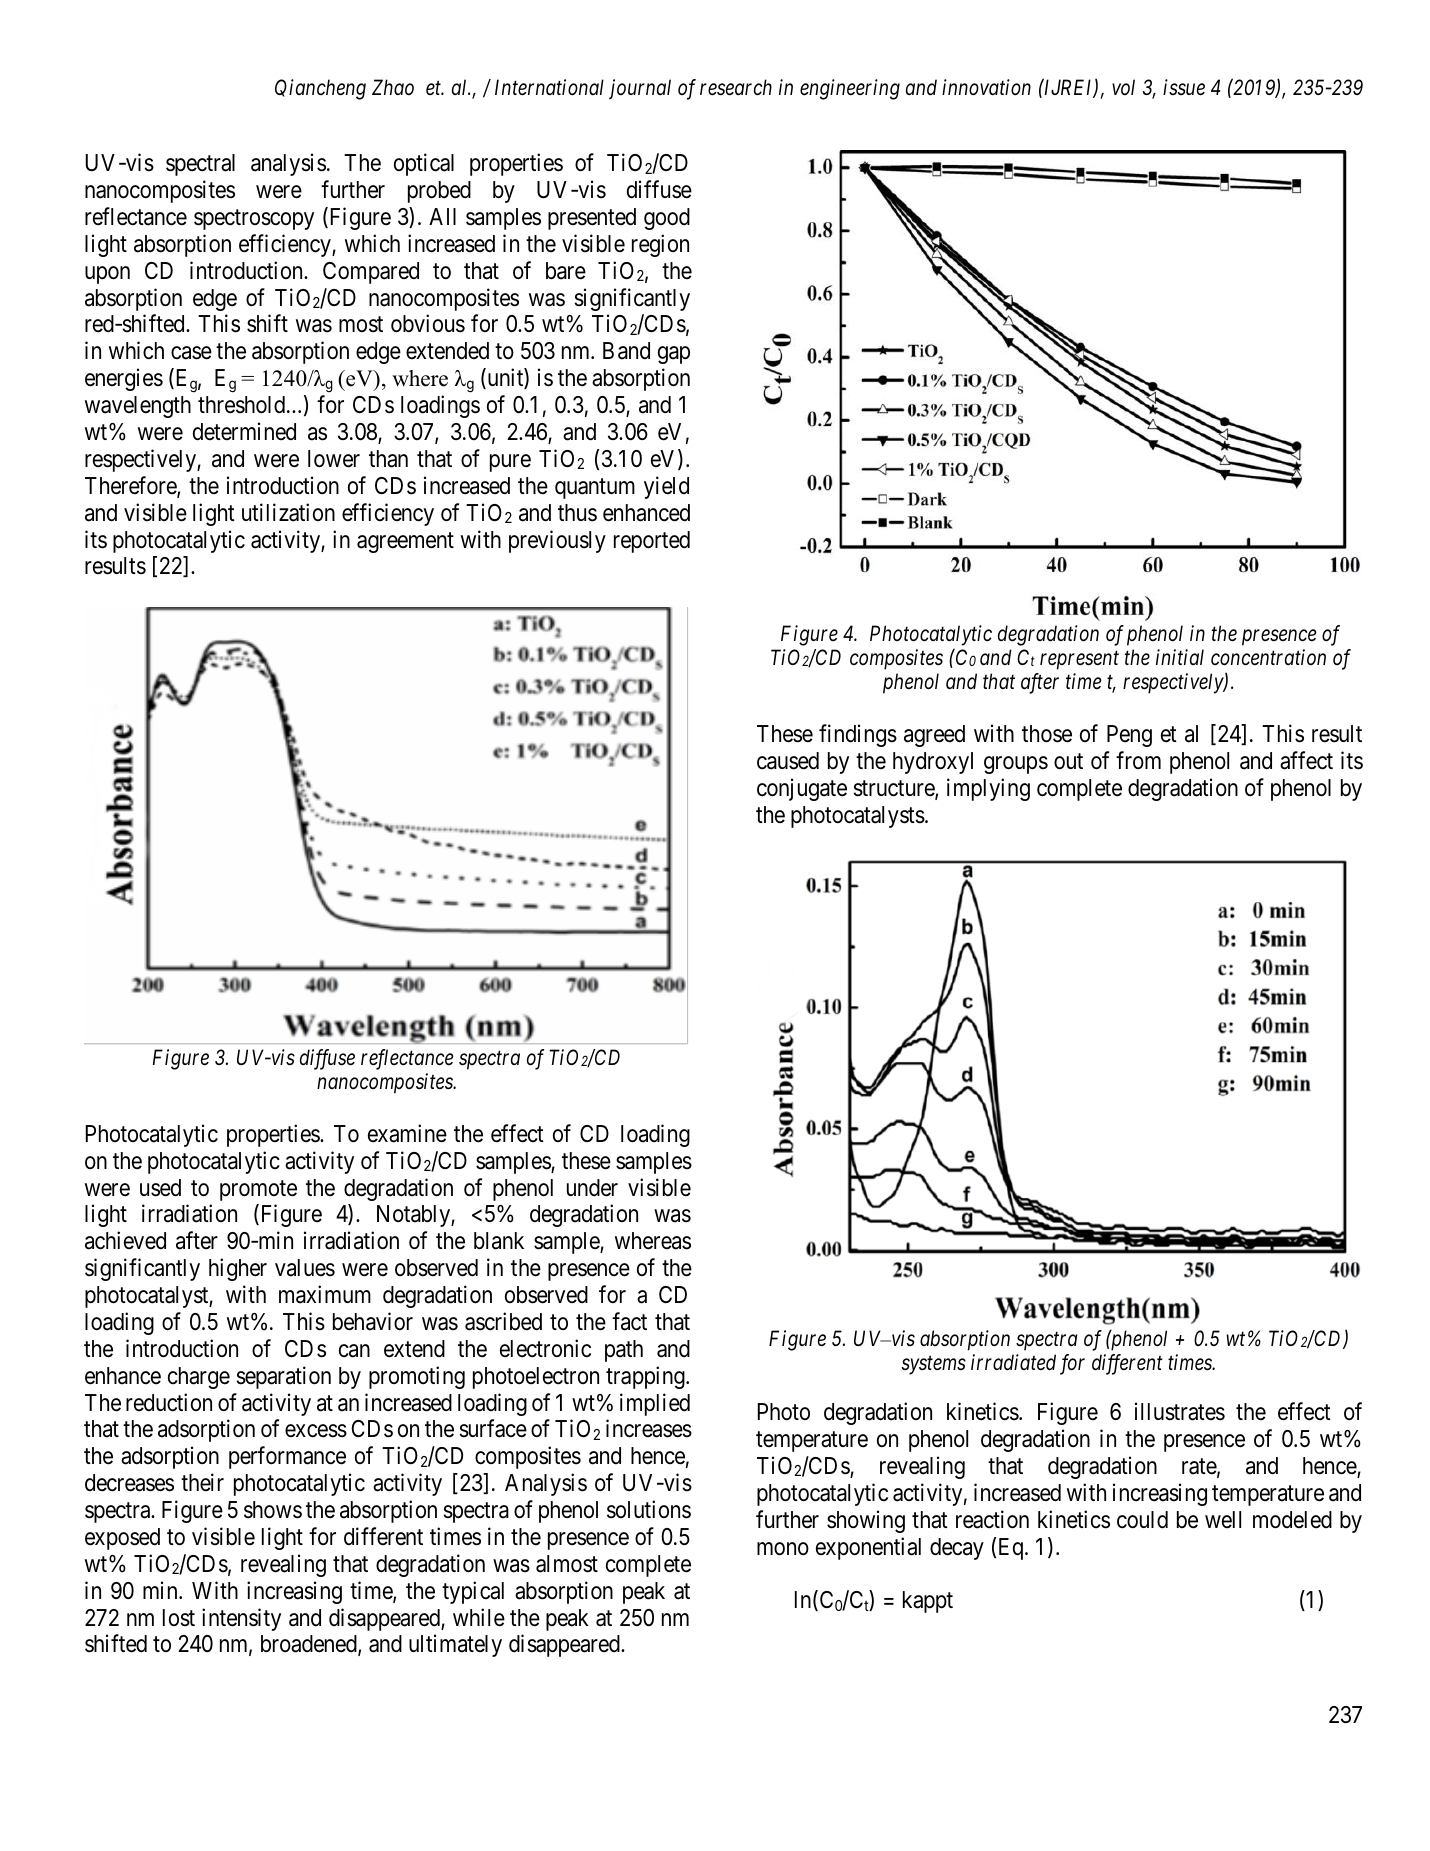 This image has height=1851, width=1430. Describe the element at coordinates (1013, 1362) in the image. I see `irradiated` at that location.
